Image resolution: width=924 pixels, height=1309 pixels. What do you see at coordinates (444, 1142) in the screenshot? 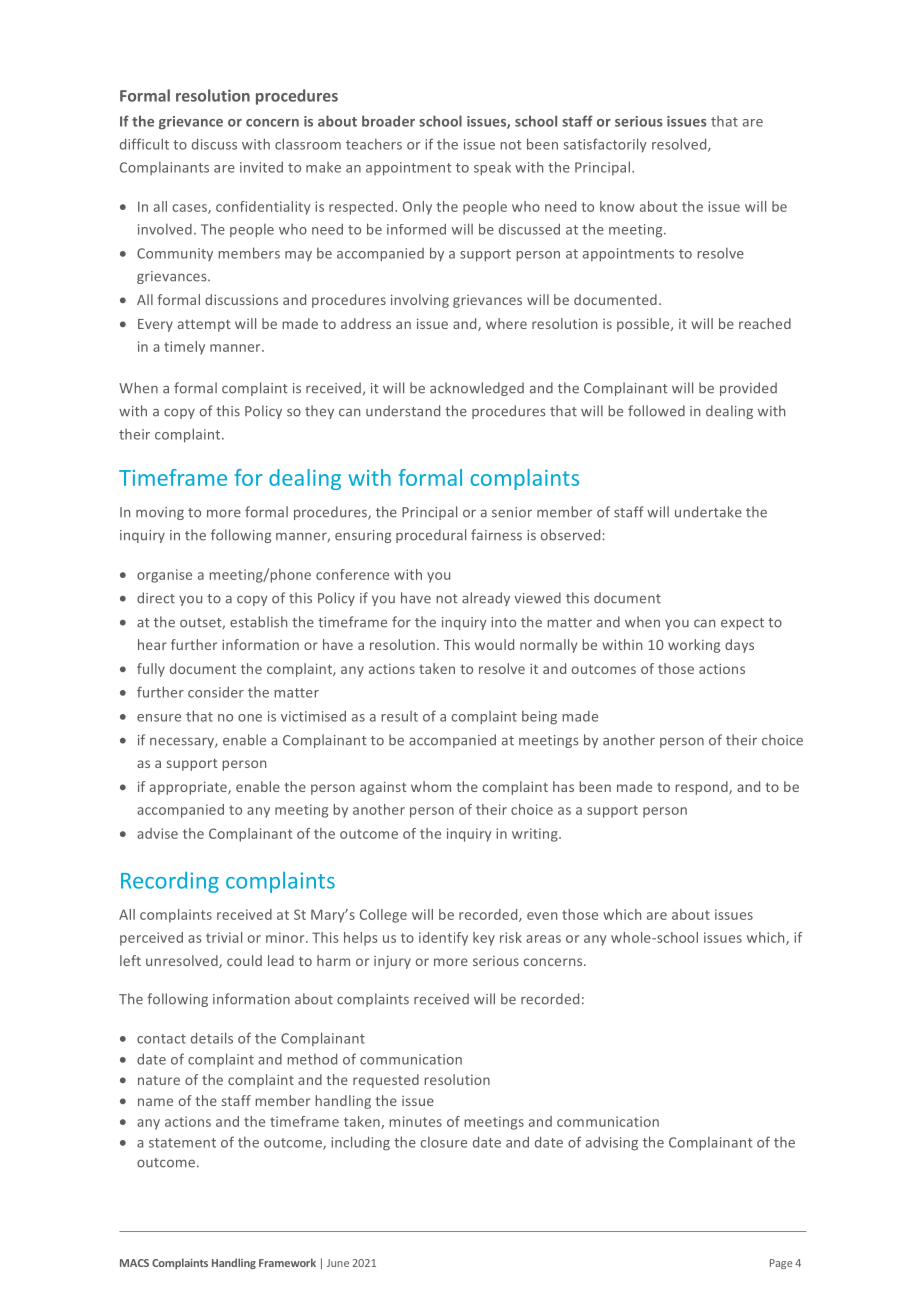
I see `closure` at bounding box center [444, 1142].
